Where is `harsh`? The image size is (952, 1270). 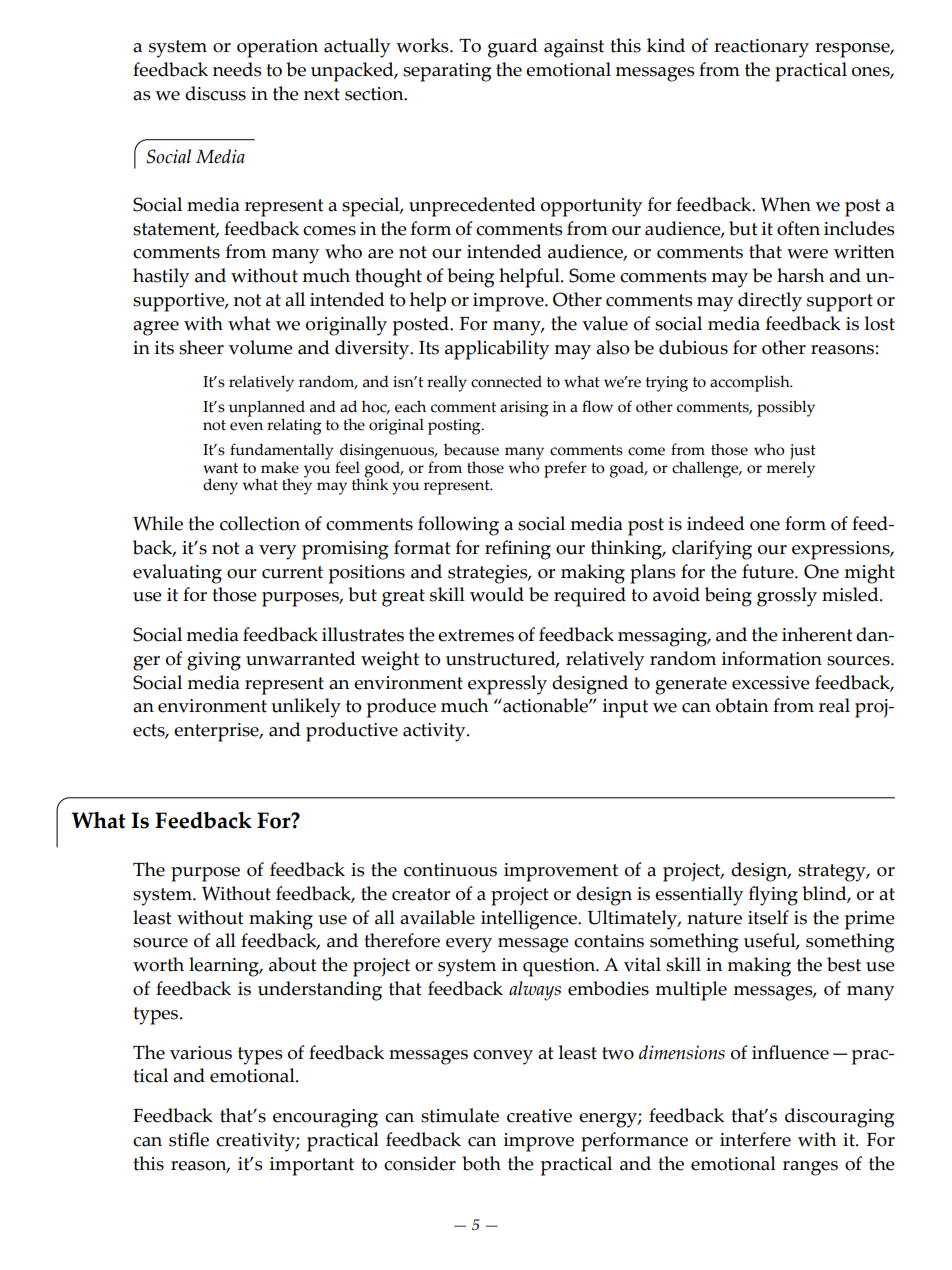 harsh is located at coordinates (800, 275).
